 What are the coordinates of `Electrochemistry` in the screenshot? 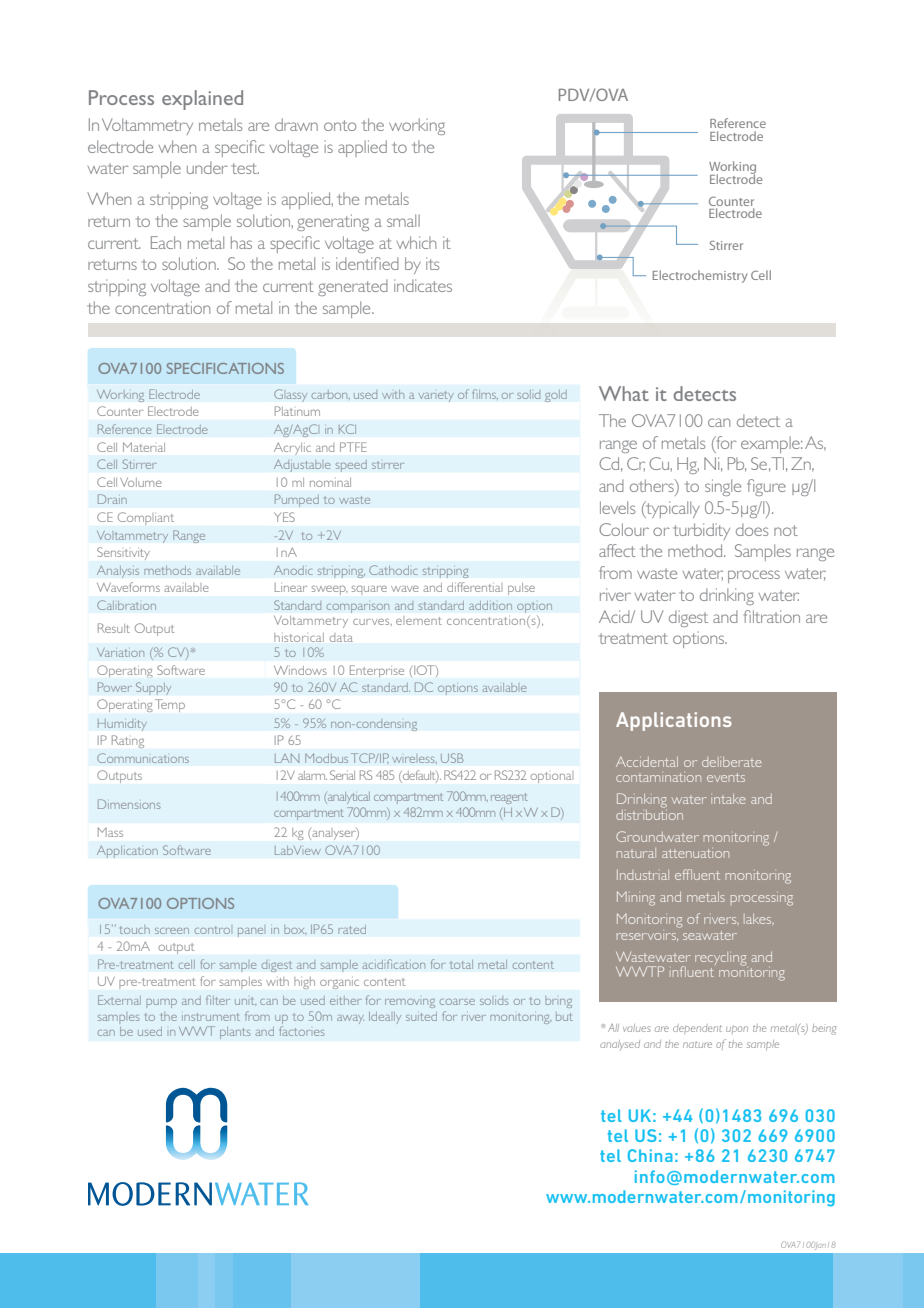 It's located at (700, 276).
